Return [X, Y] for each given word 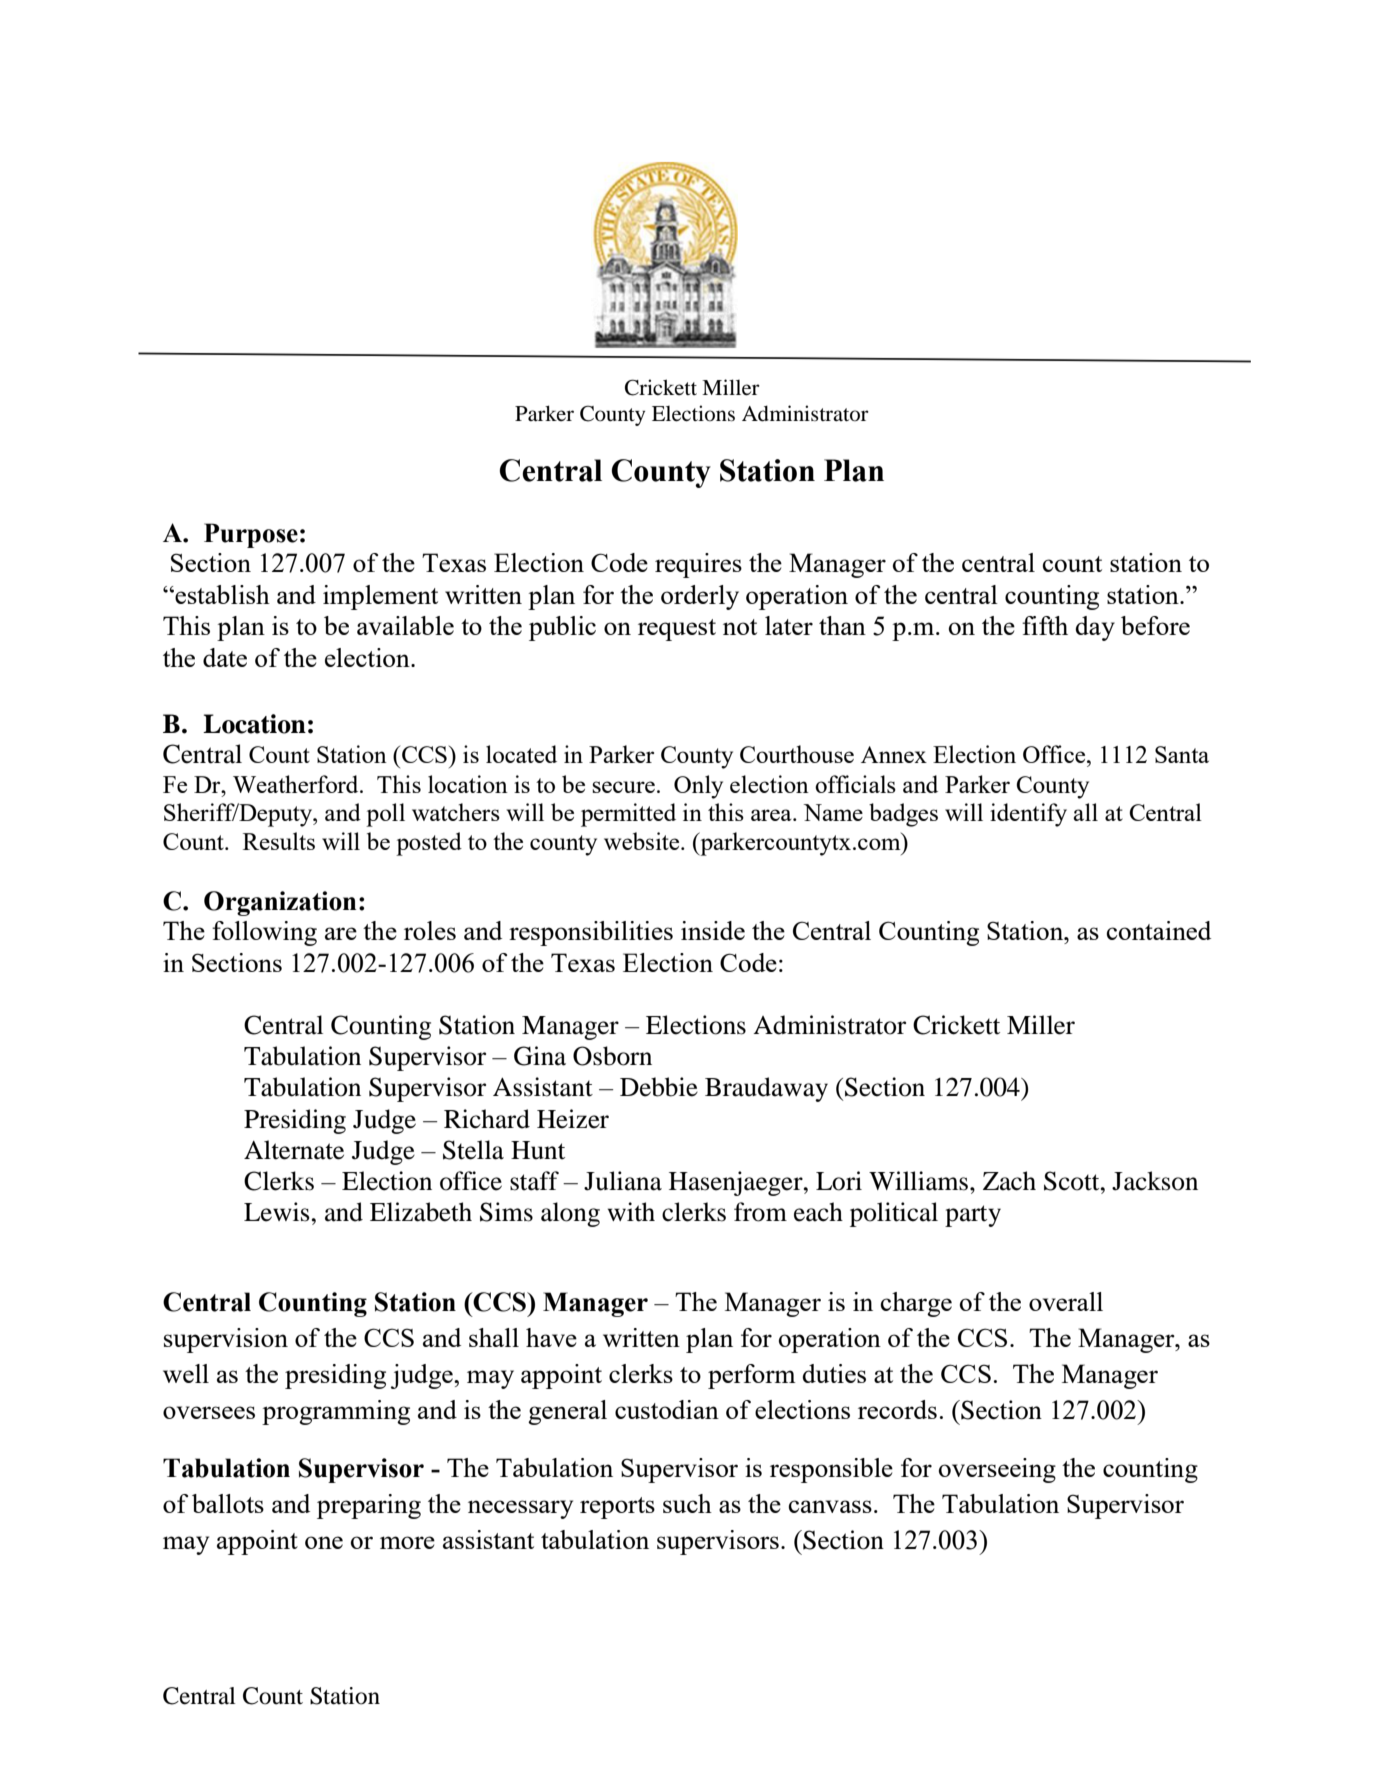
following [264, 933]
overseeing [997, 1470]
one [324, 1542]
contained [1159, 930]
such [687, 1503]
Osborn [612, 1056]
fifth [1045, 625]
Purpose [251, 535]
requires [698, 565]
